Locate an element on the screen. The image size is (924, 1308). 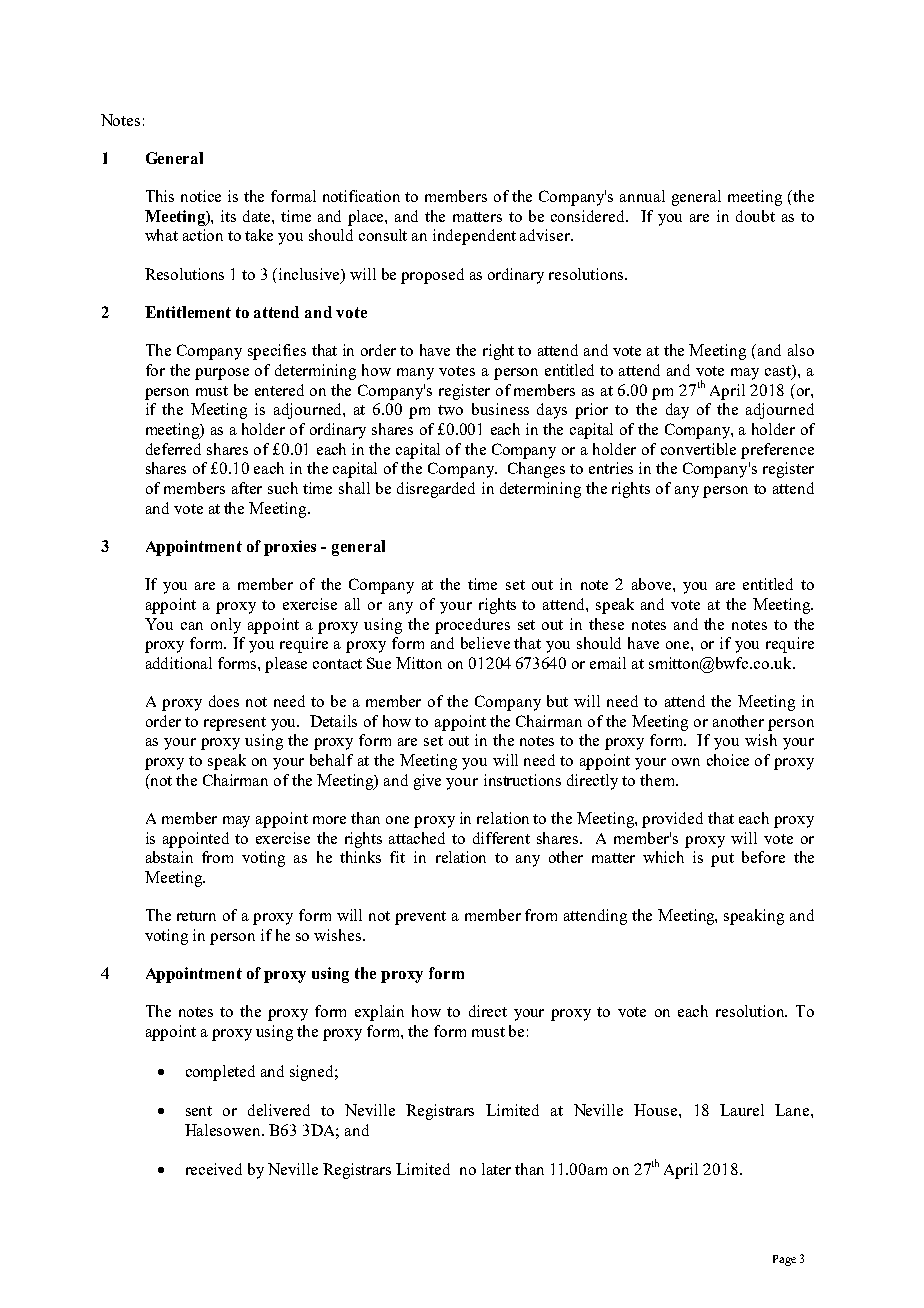
doubt is located at coordinates (755, 216).
